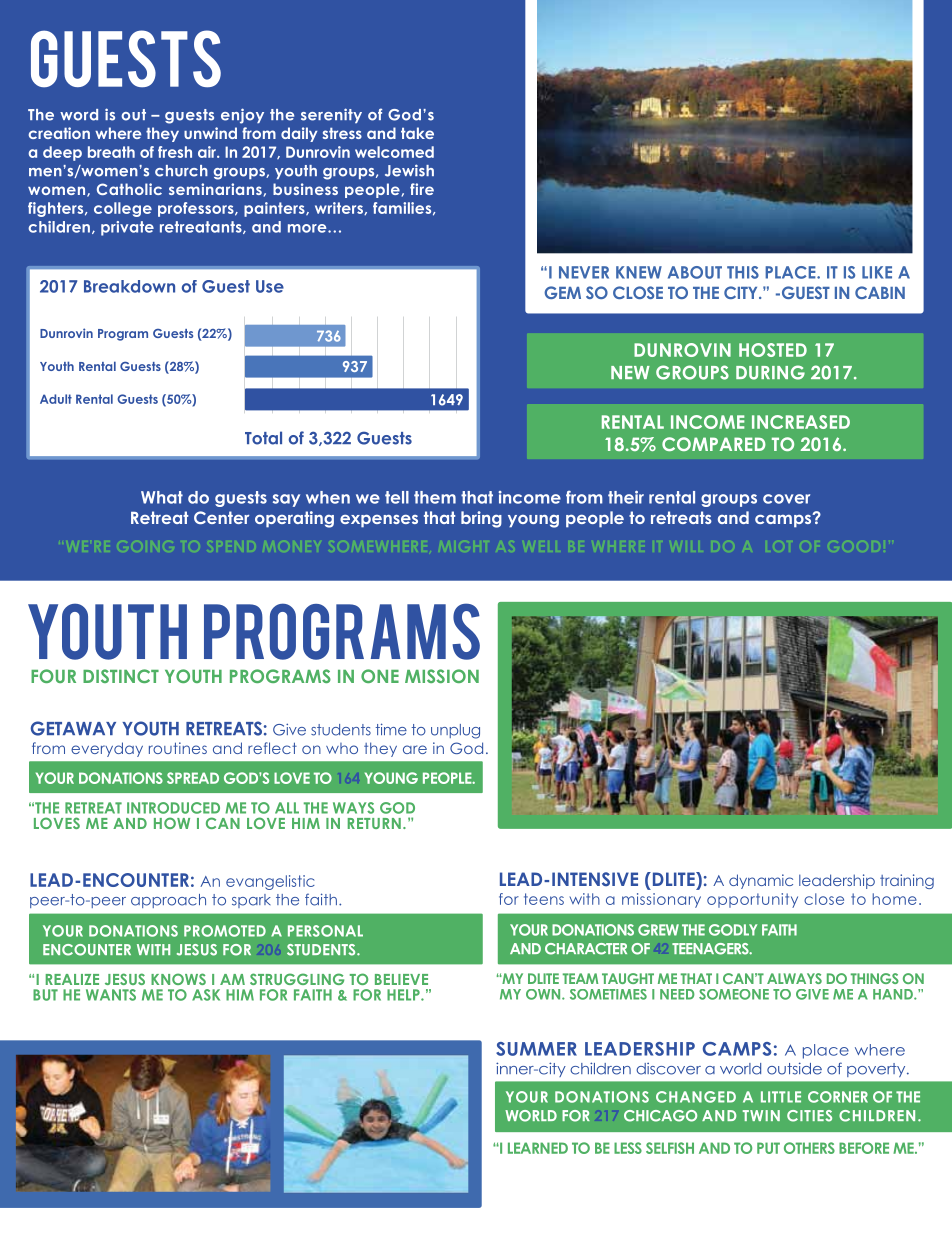 Image resolution: width=952 pixels, height=1233 pixels. Describe the element at coordinates (121, 676) in the document. I see `DISTINCT` at that location.
